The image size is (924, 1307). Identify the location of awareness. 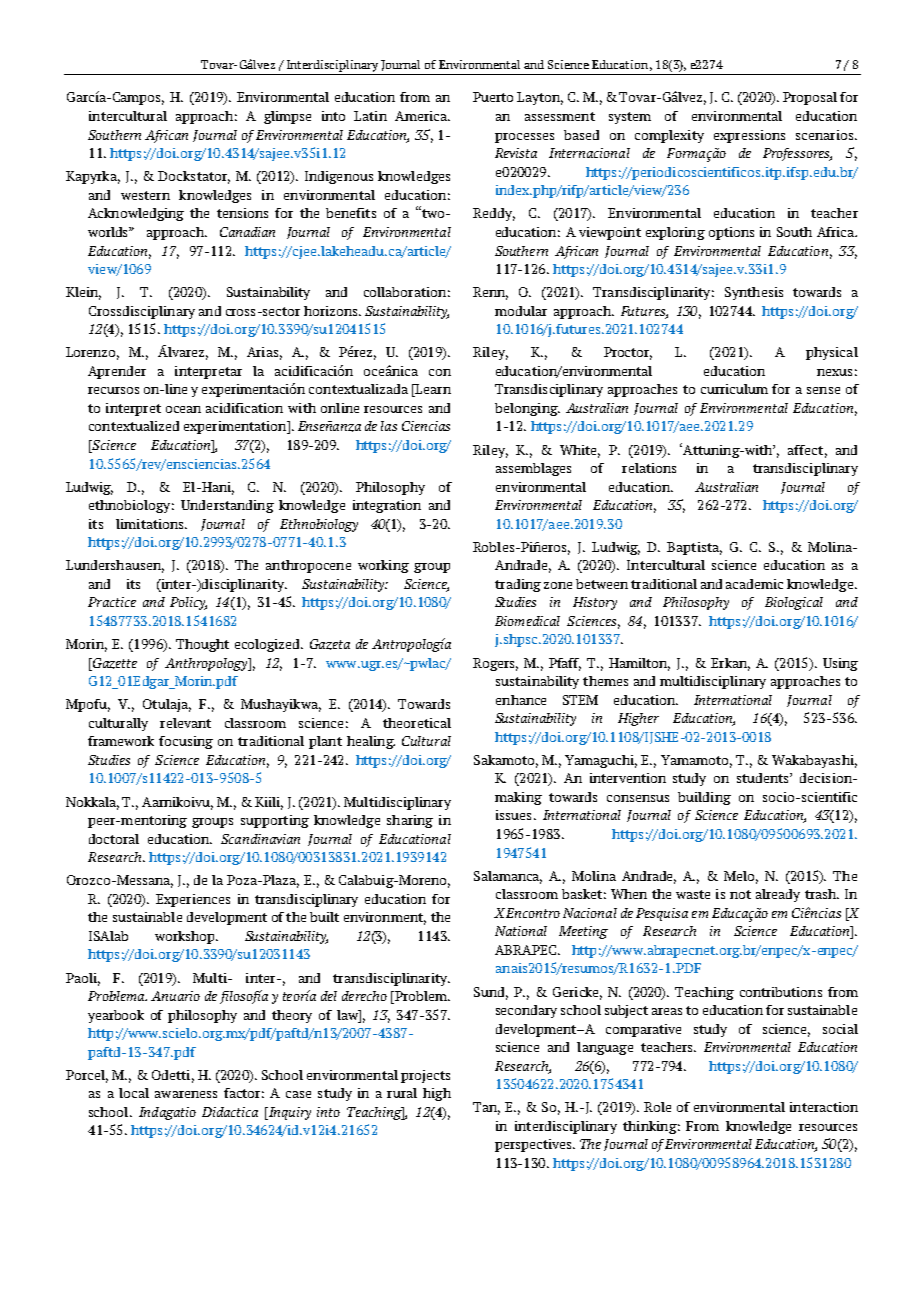
(186, 1094).
